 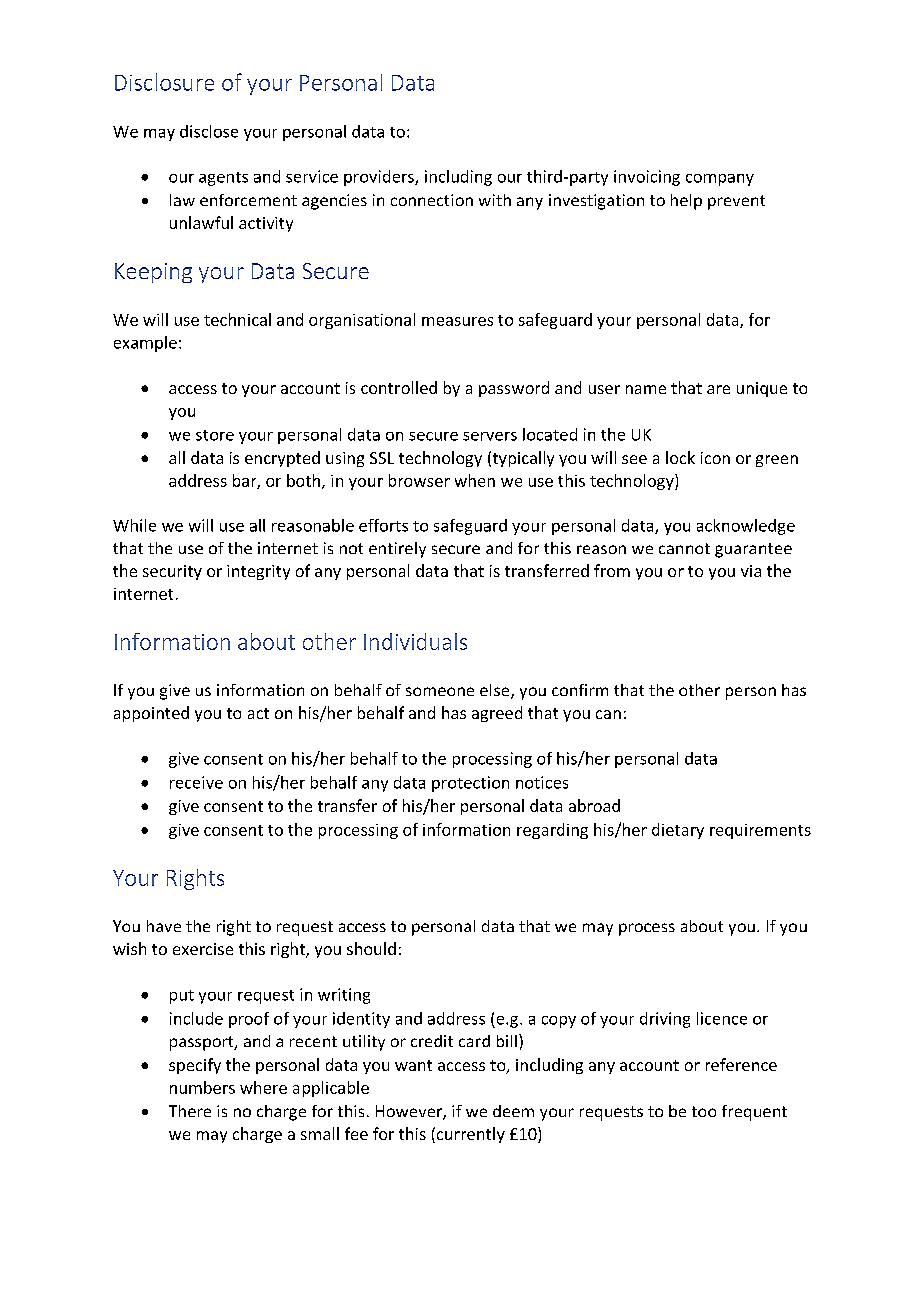 What do you see at coordinates (172, 572) in the document?
I see `security` at bounding box center [172, 572].
